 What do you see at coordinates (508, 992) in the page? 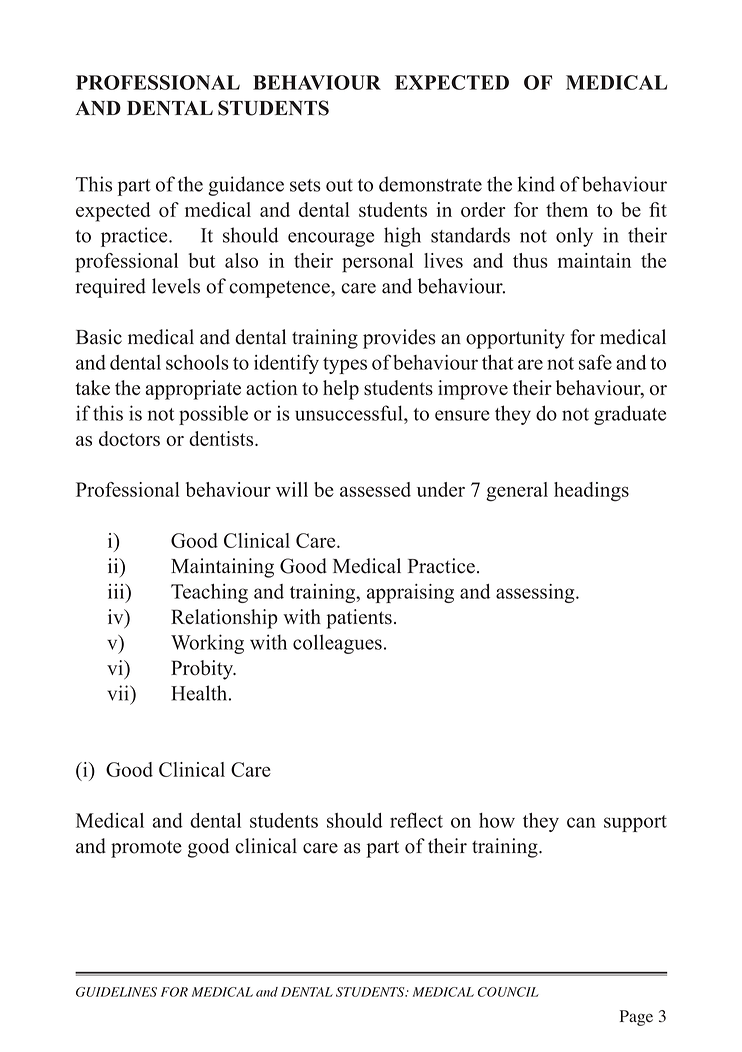
I see `Council` at bounding box center [508, 992].
